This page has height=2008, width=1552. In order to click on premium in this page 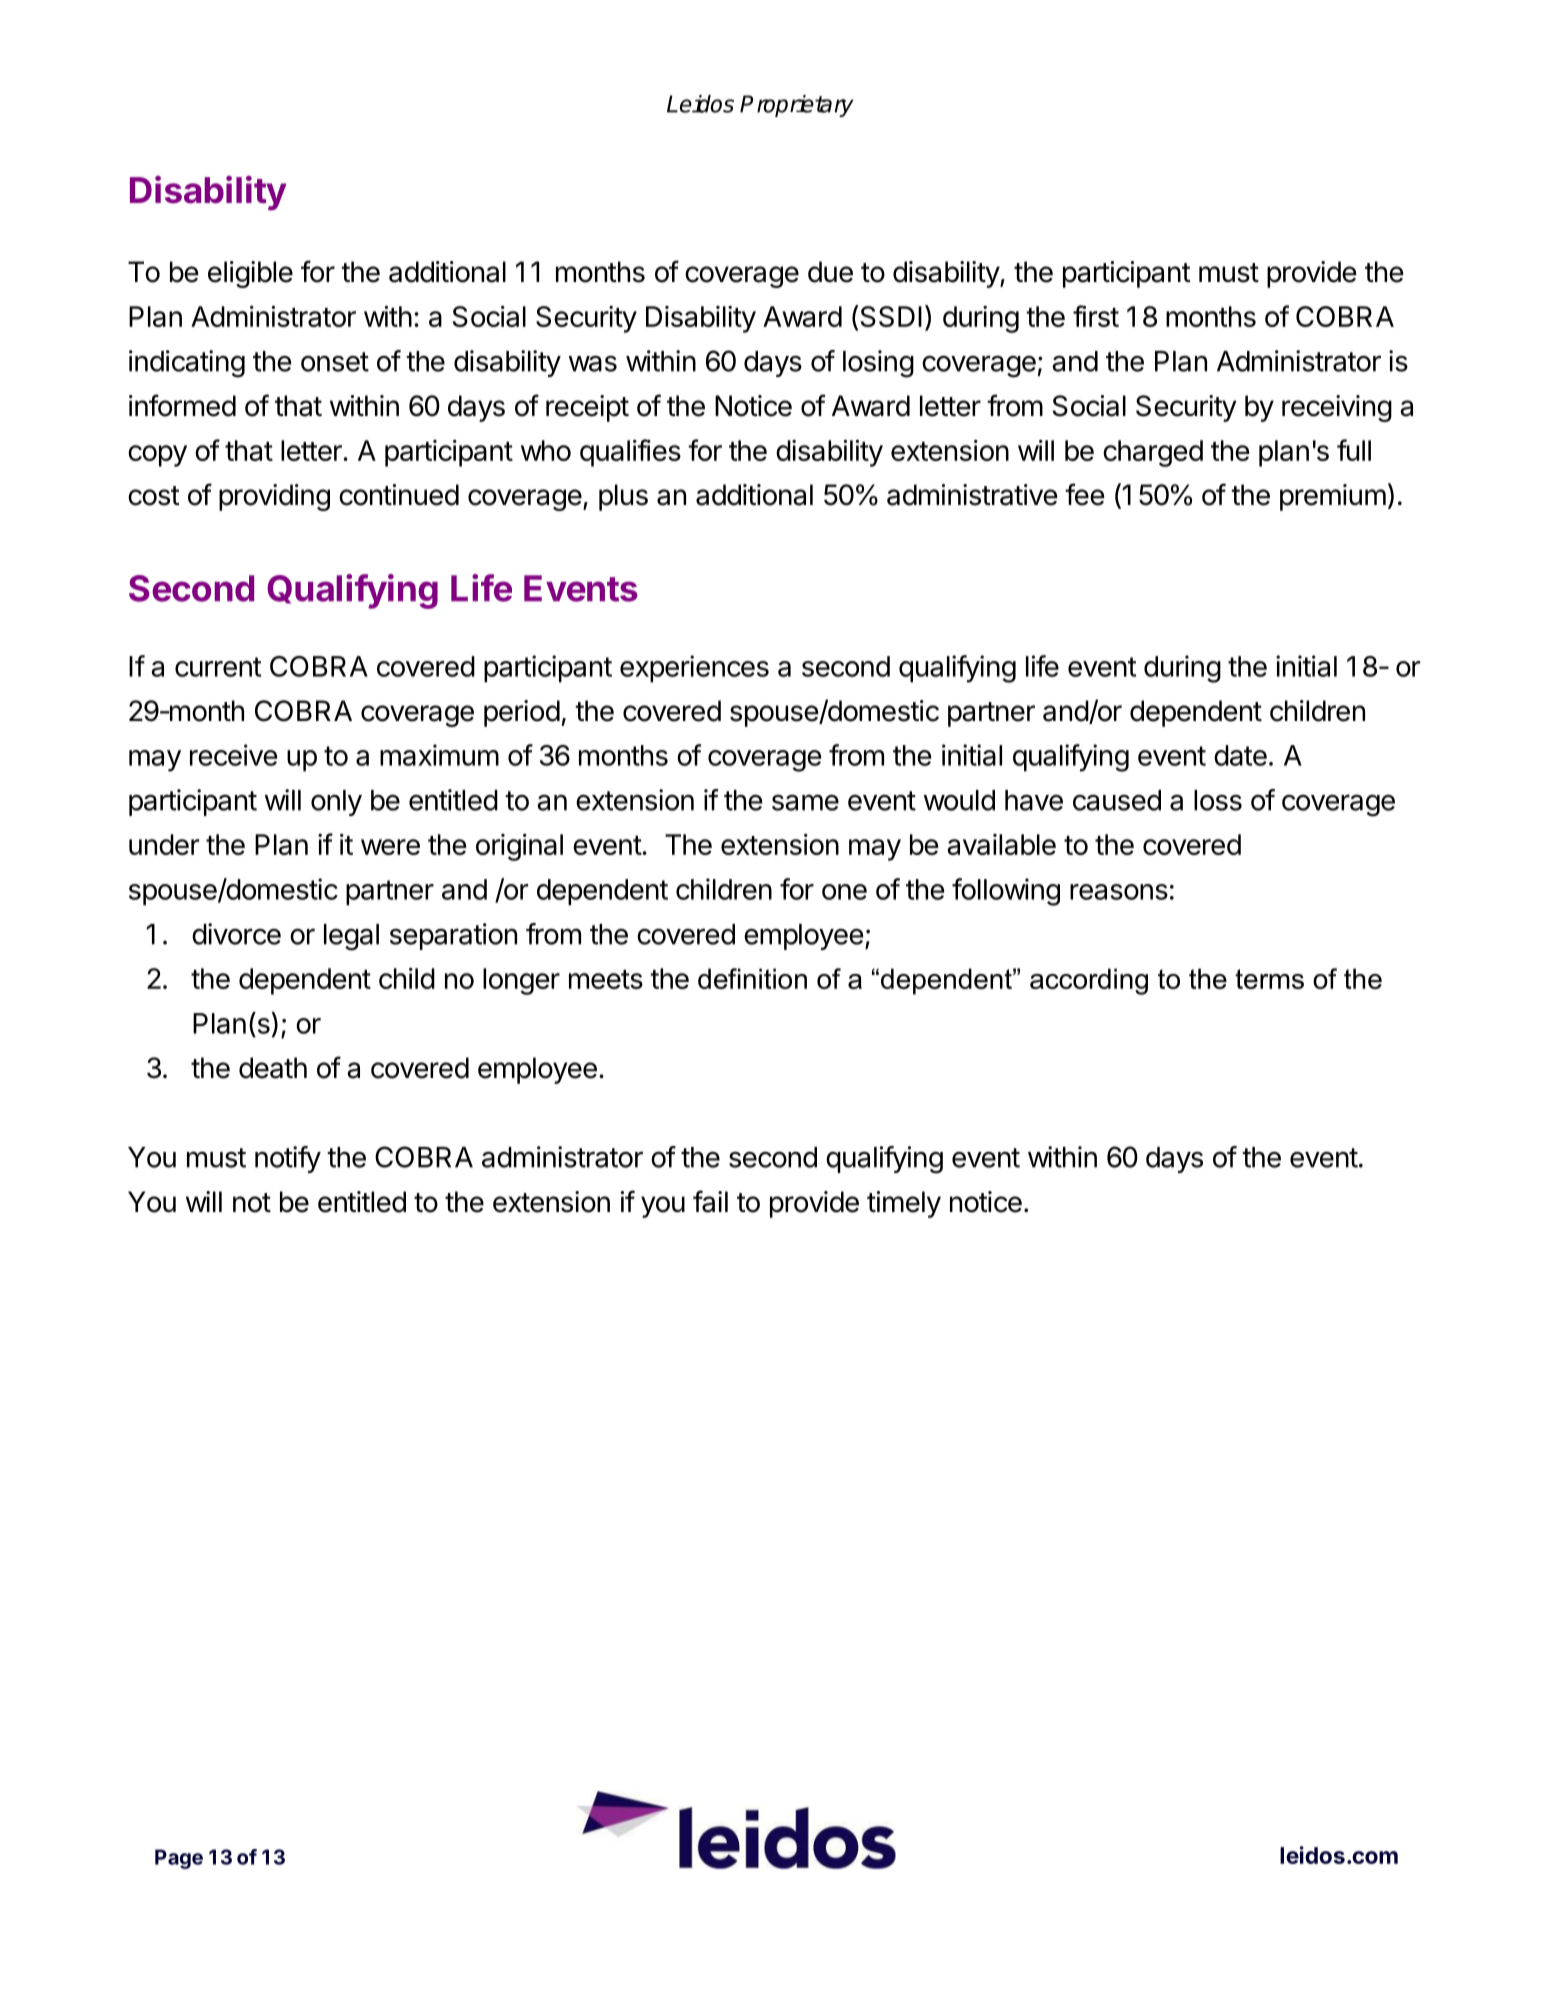, I will do `click(1333, 497)`.
